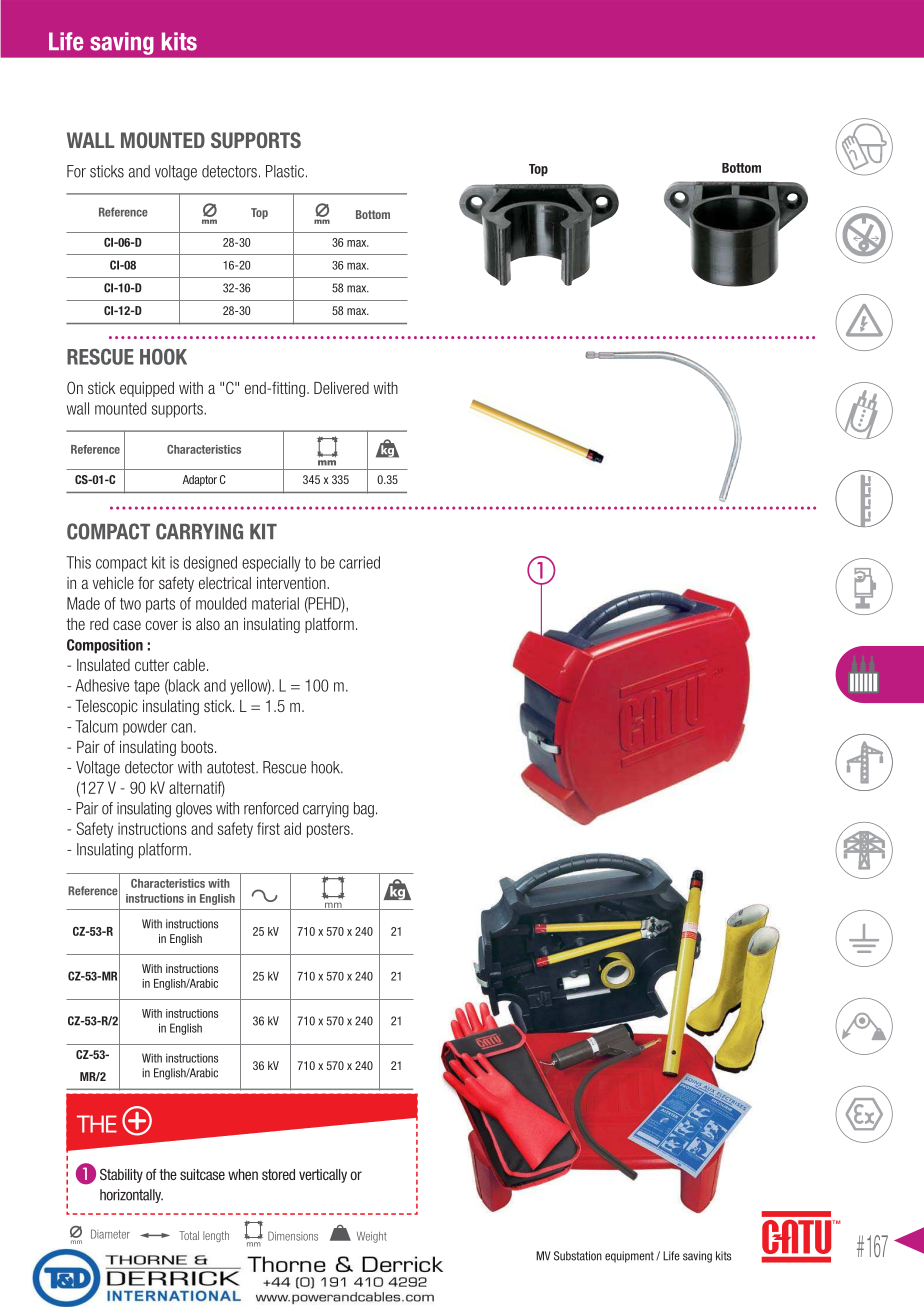  Describe the element at coordinates (271, 564) in the image. I see `especially` at that location.
